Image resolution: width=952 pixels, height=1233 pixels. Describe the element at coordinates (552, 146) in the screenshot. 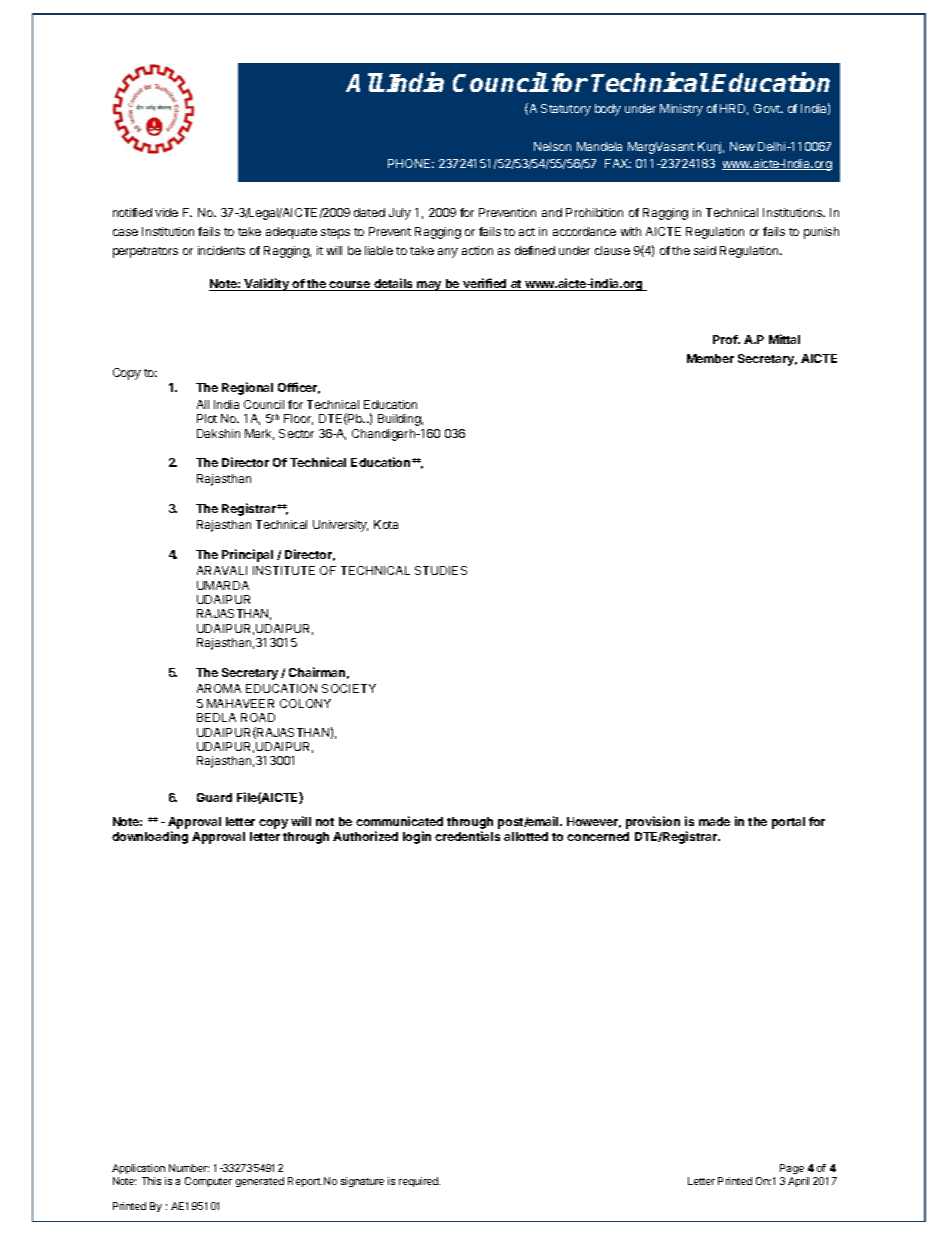

I see `Nelson` at that location.
